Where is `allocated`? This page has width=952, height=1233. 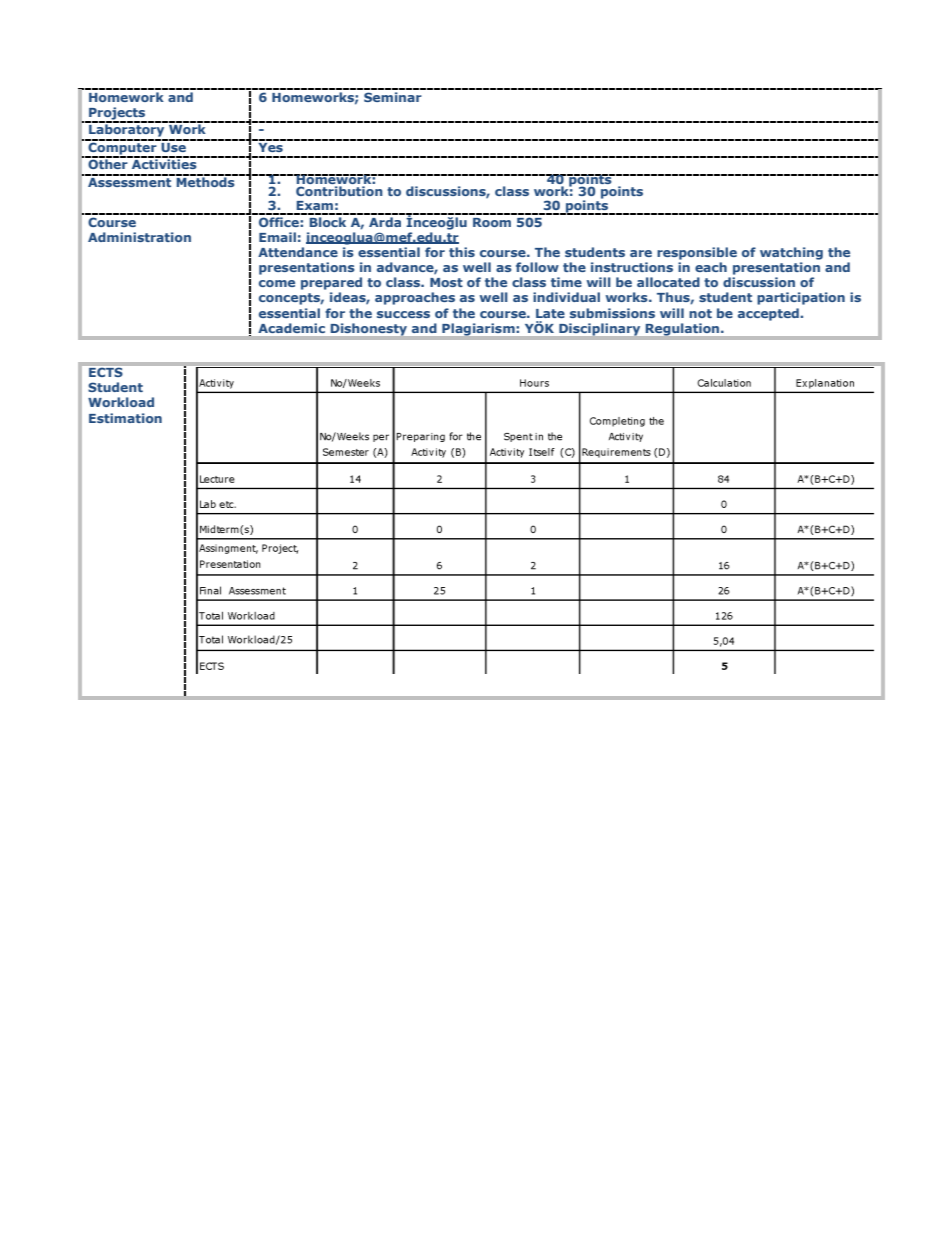
allocated is located at coordinates (668, 282).
